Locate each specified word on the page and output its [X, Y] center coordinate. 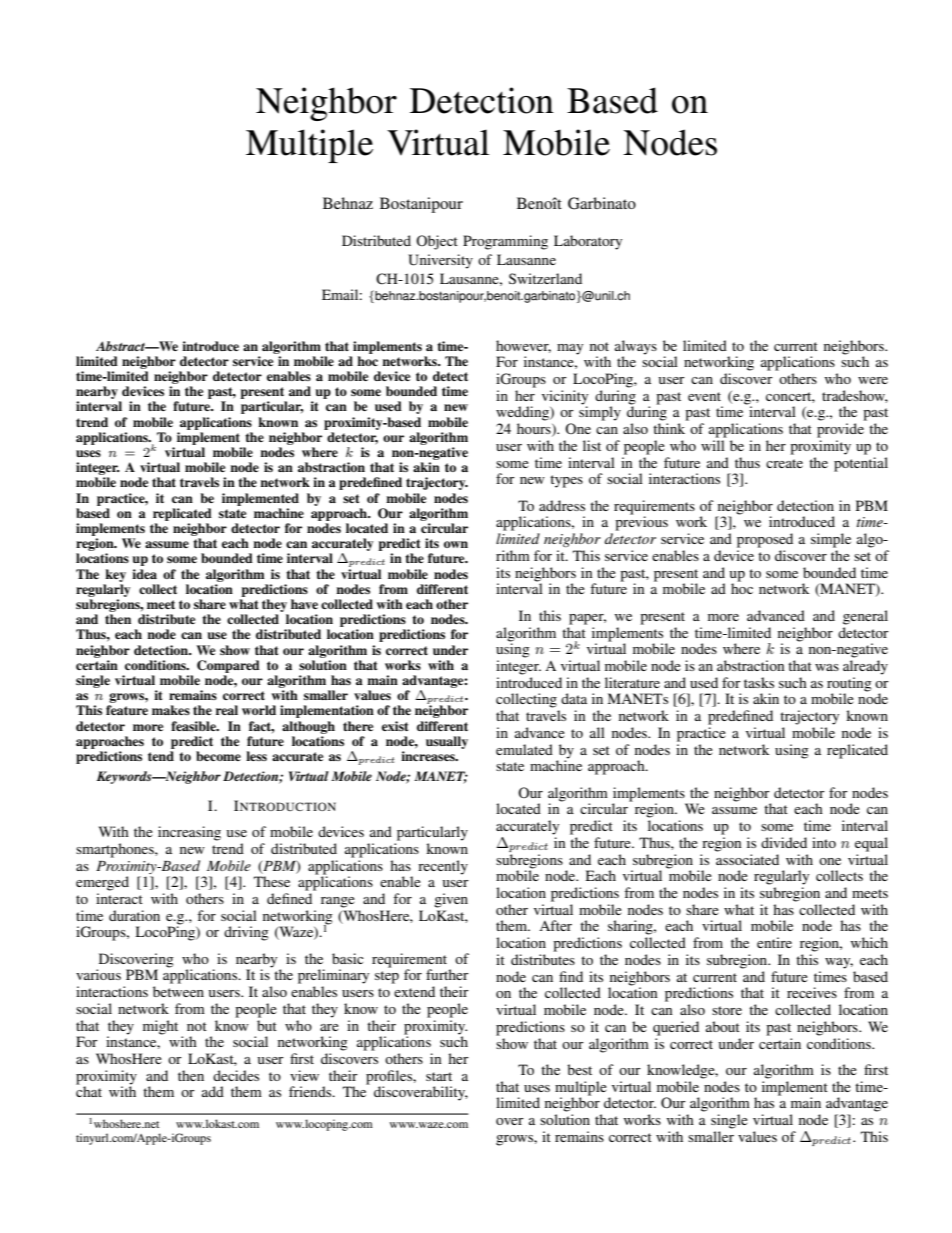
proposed [765, 540]
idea [144, 574]
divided [784, 842]
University [440, 261]
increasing [189, 833]
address [562, 505]
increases [429, 756]
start [439, 1076]
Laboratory [588, 242]
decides [236, 1075]
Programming [505, 242]
